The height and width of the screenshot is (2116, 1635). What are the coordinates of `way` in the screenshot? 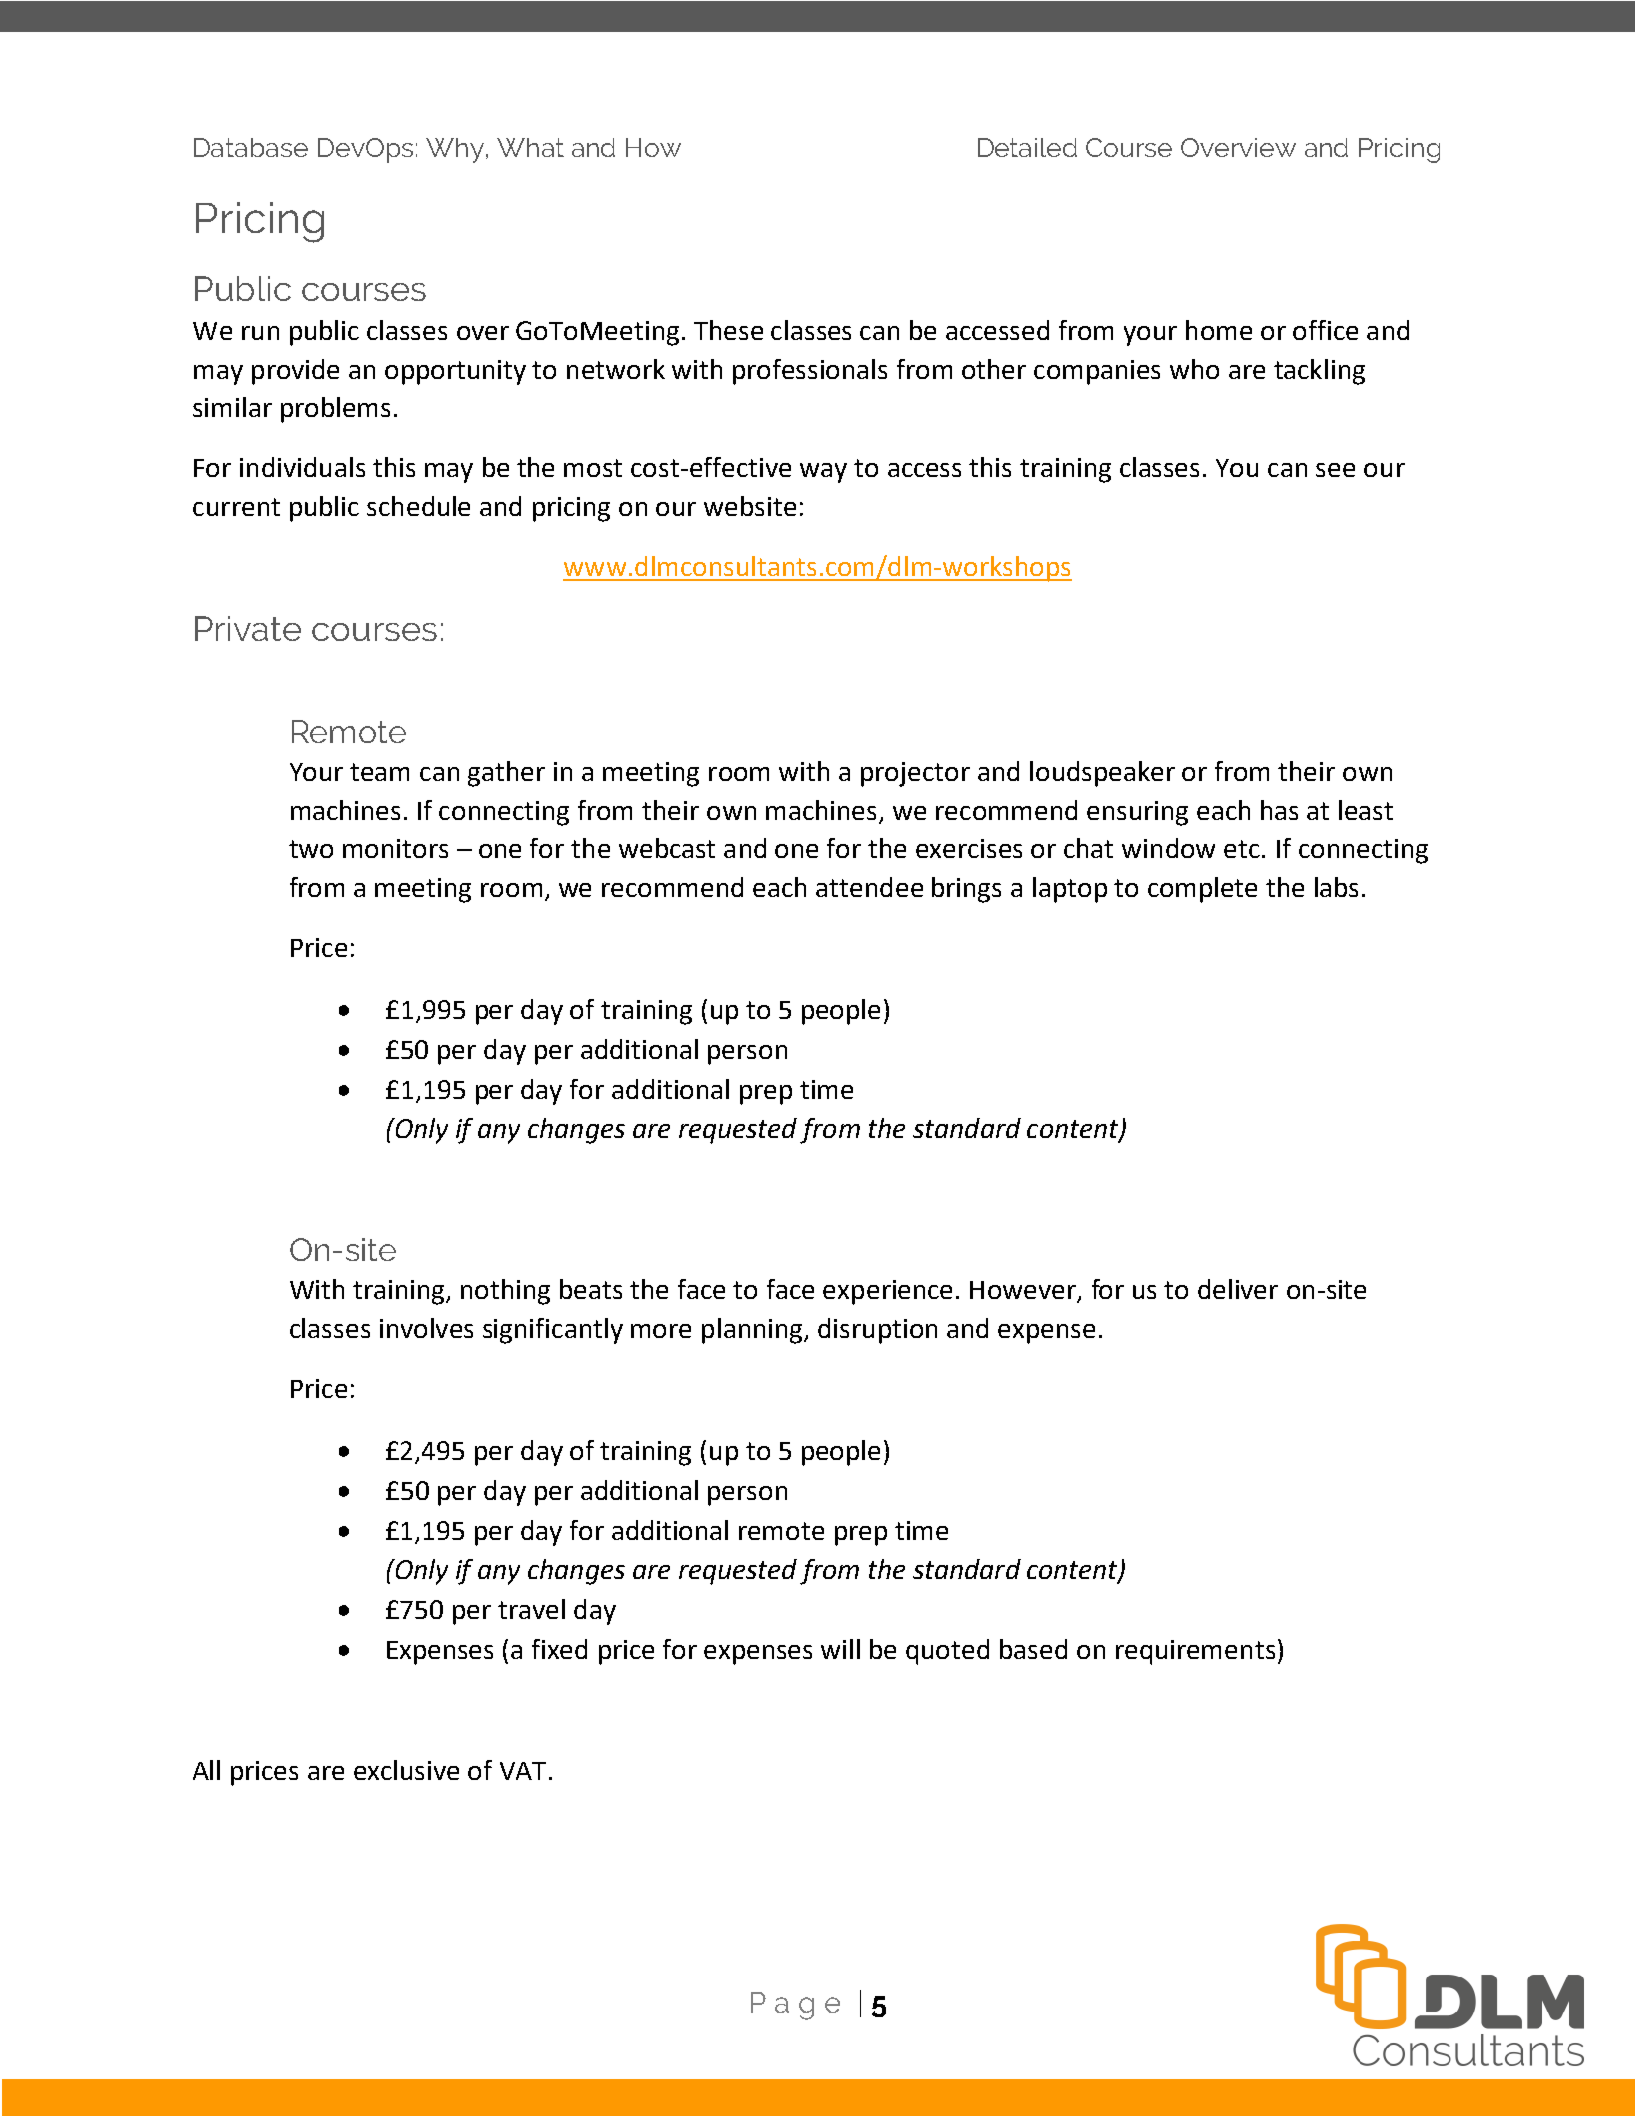 It's located at (823, 473).
